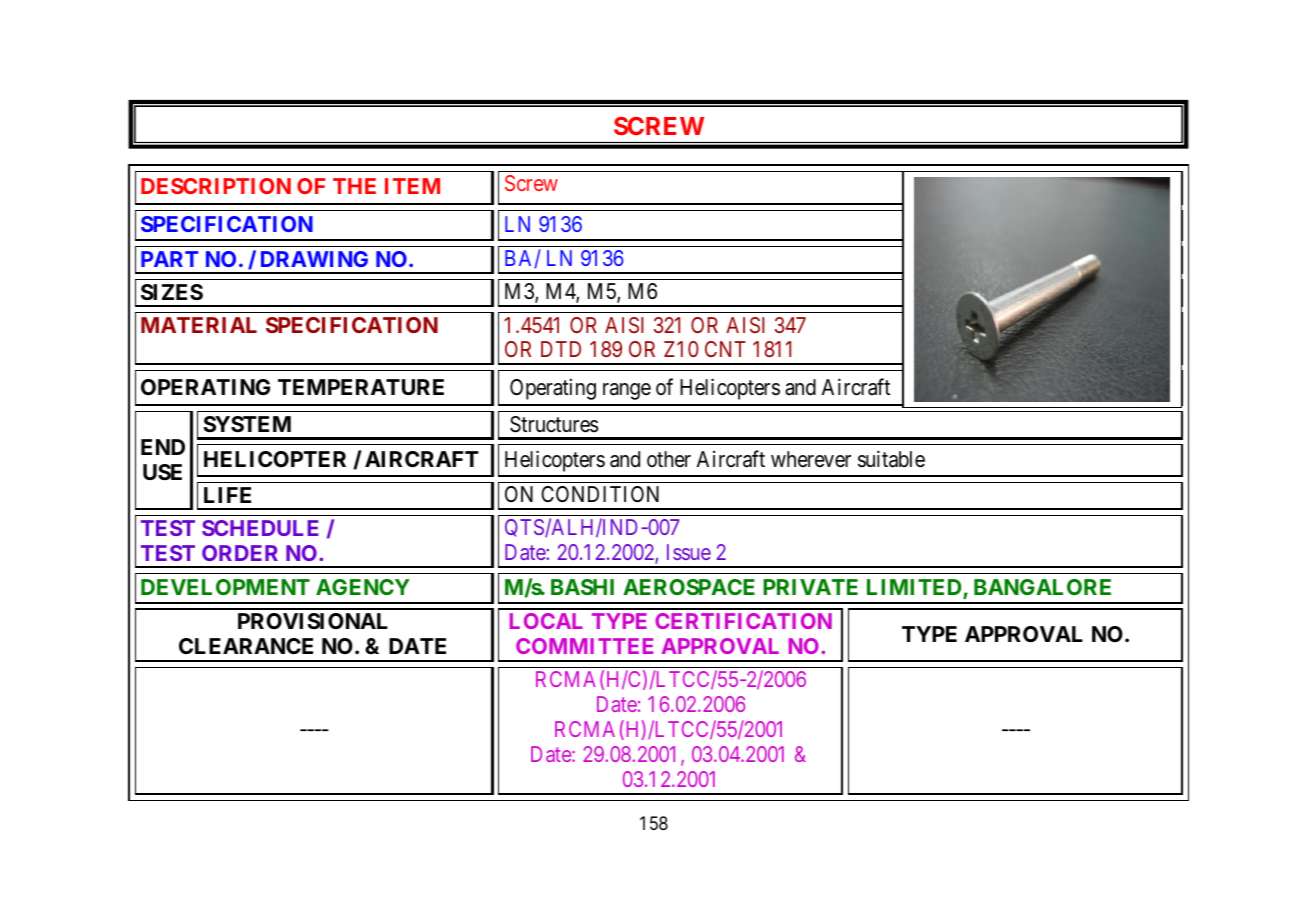 Image resolution: width=1307 pixels, height=924 pixels. I want to click on DTD, so click(561, 349).
